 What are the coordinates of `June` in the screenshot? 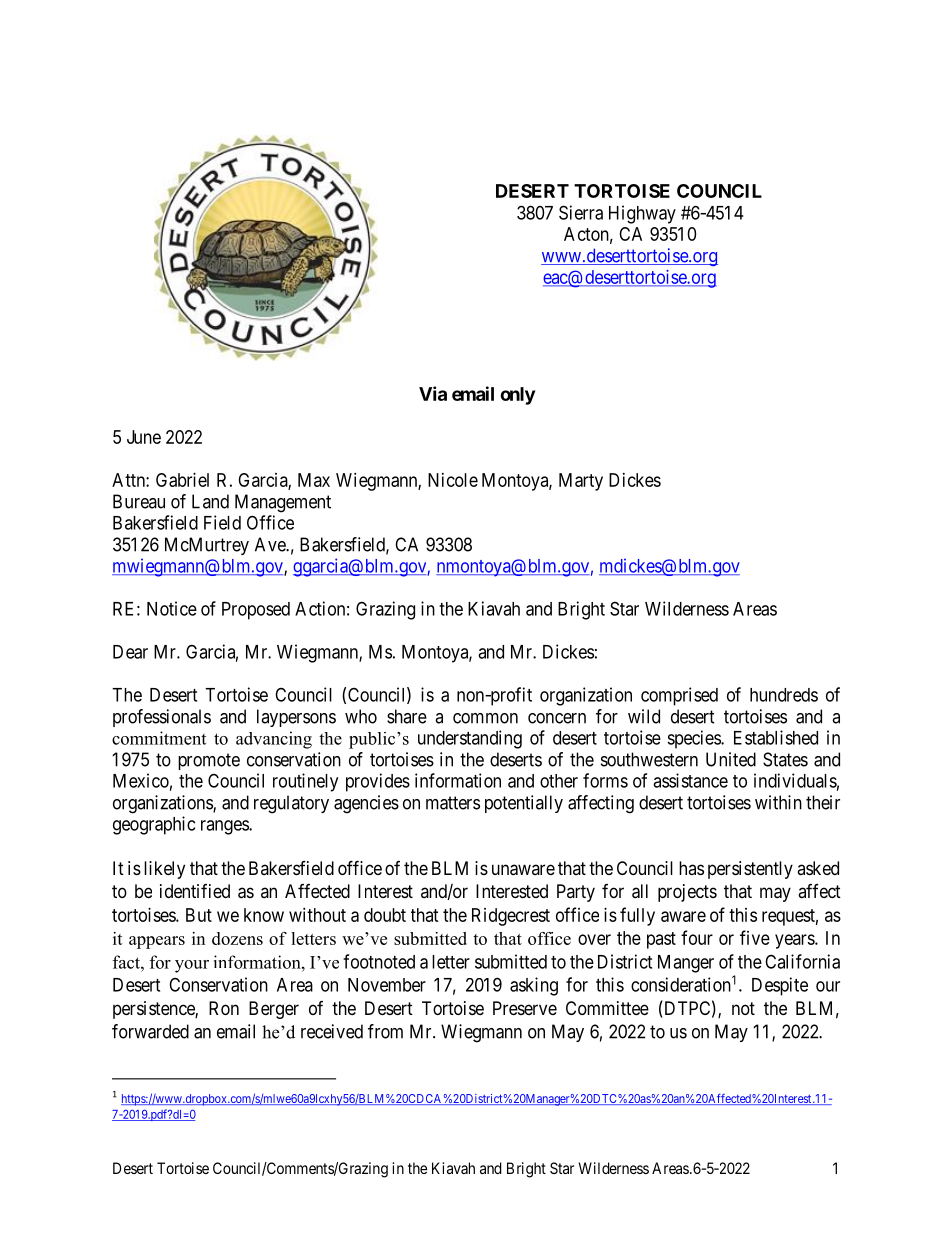 It's located at (144, 437).
